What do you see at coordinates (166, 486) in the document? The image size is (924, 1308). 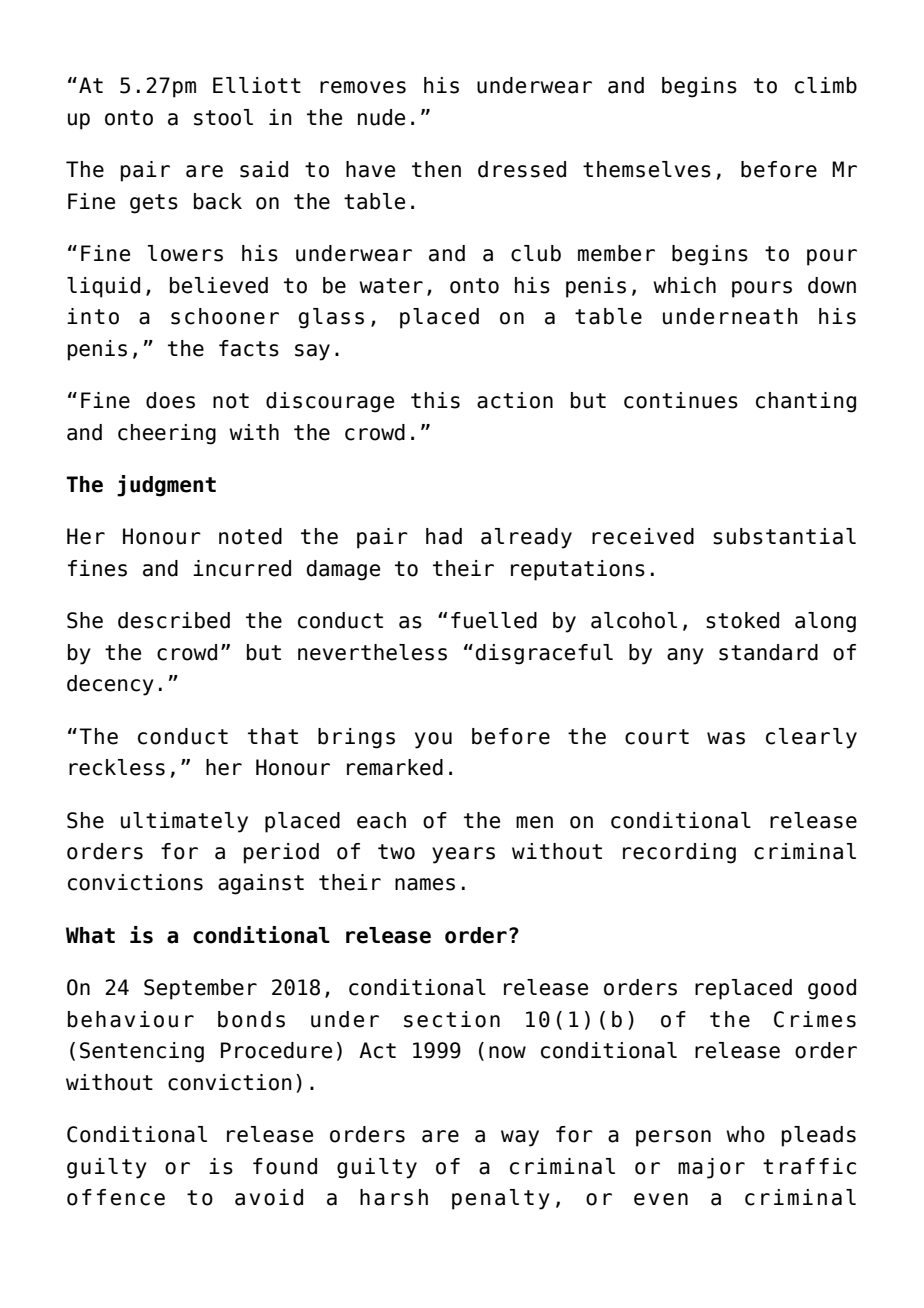 I see `judgment` at bounding box center [166, 486].
